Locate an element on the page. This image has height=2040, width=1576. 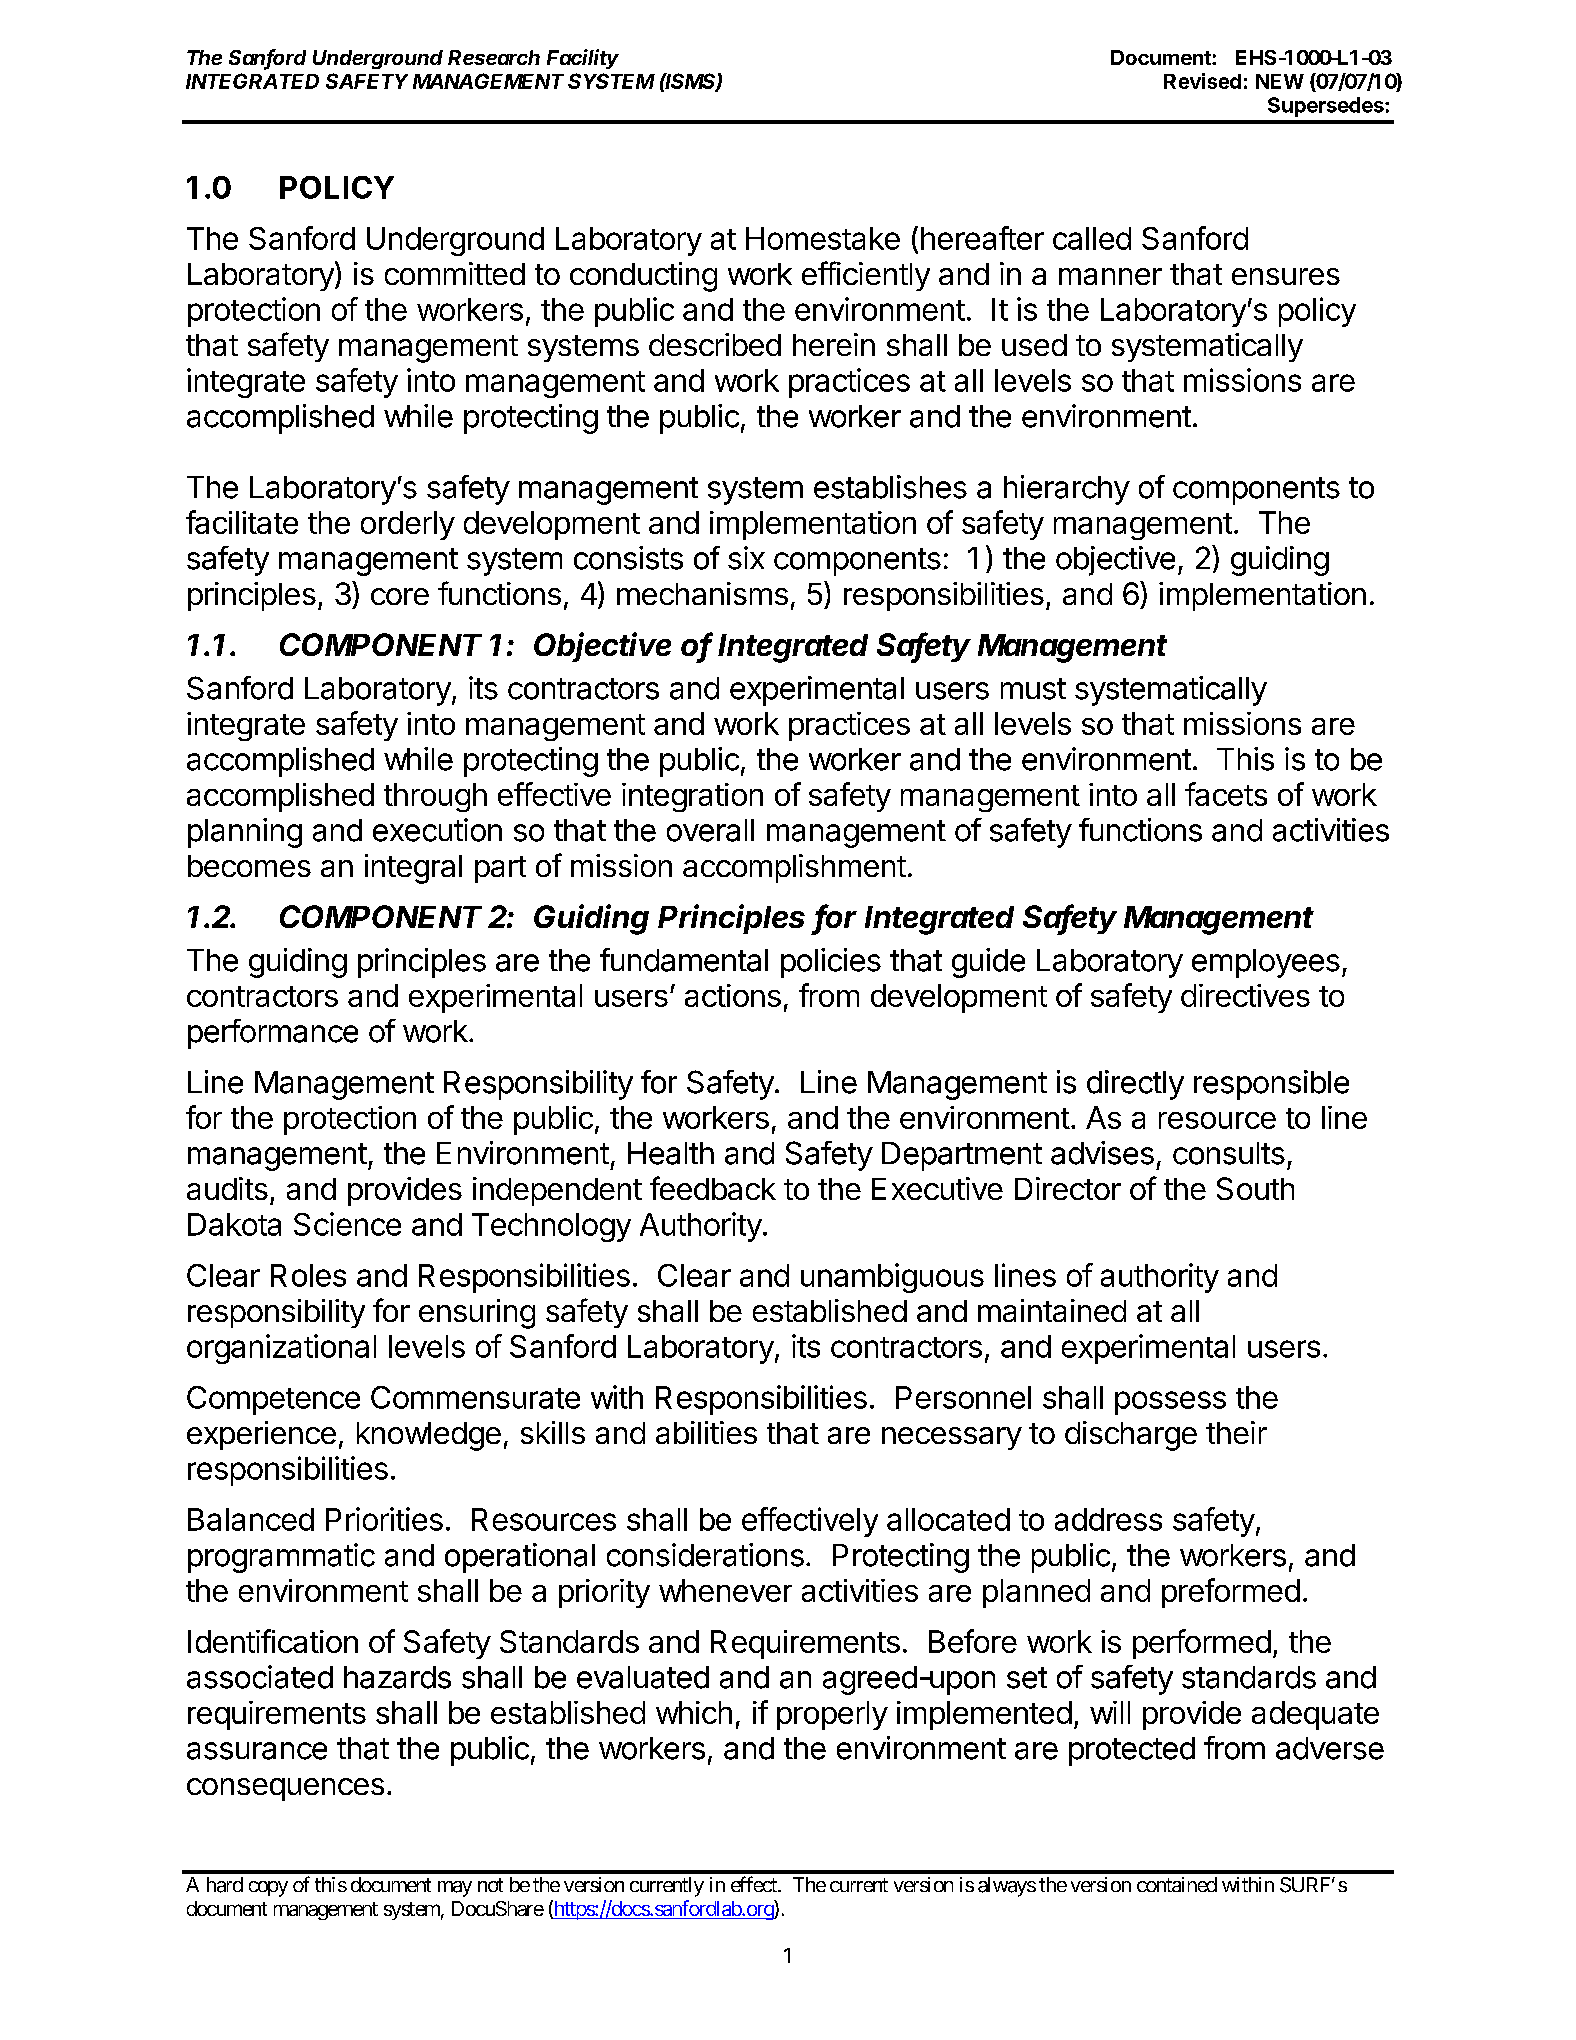
Research is located at coordinates (494, 57).
